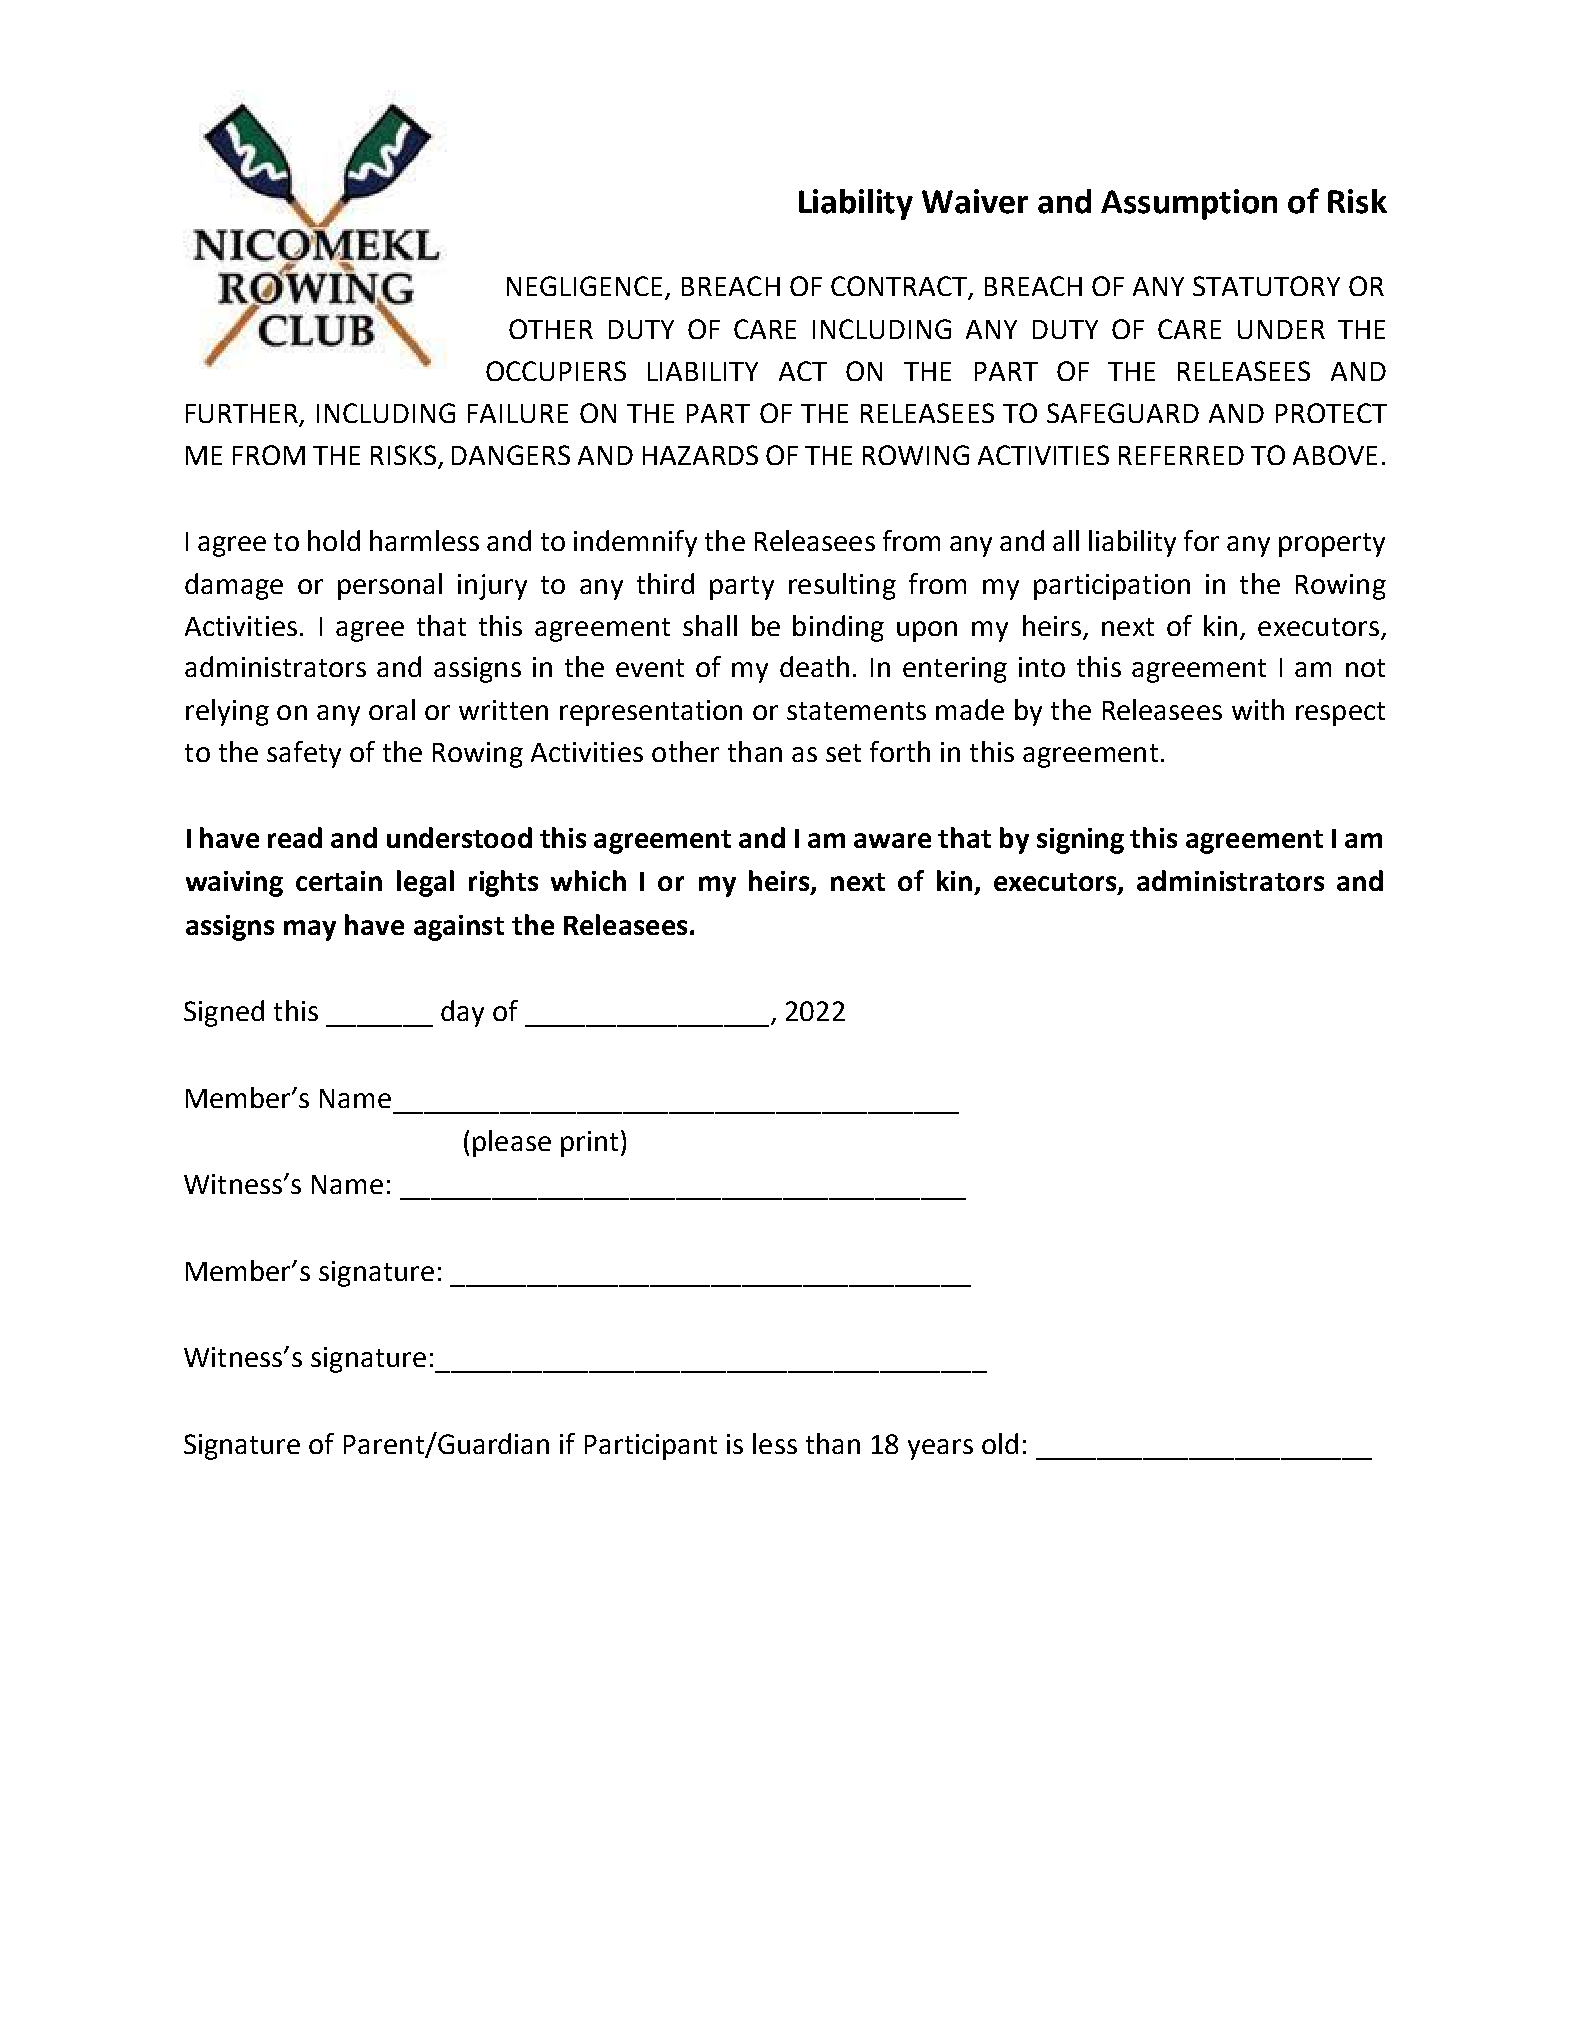 The width and height of the screenshot is (1570, 2032). I want to click on property, so click(1332, 545).
